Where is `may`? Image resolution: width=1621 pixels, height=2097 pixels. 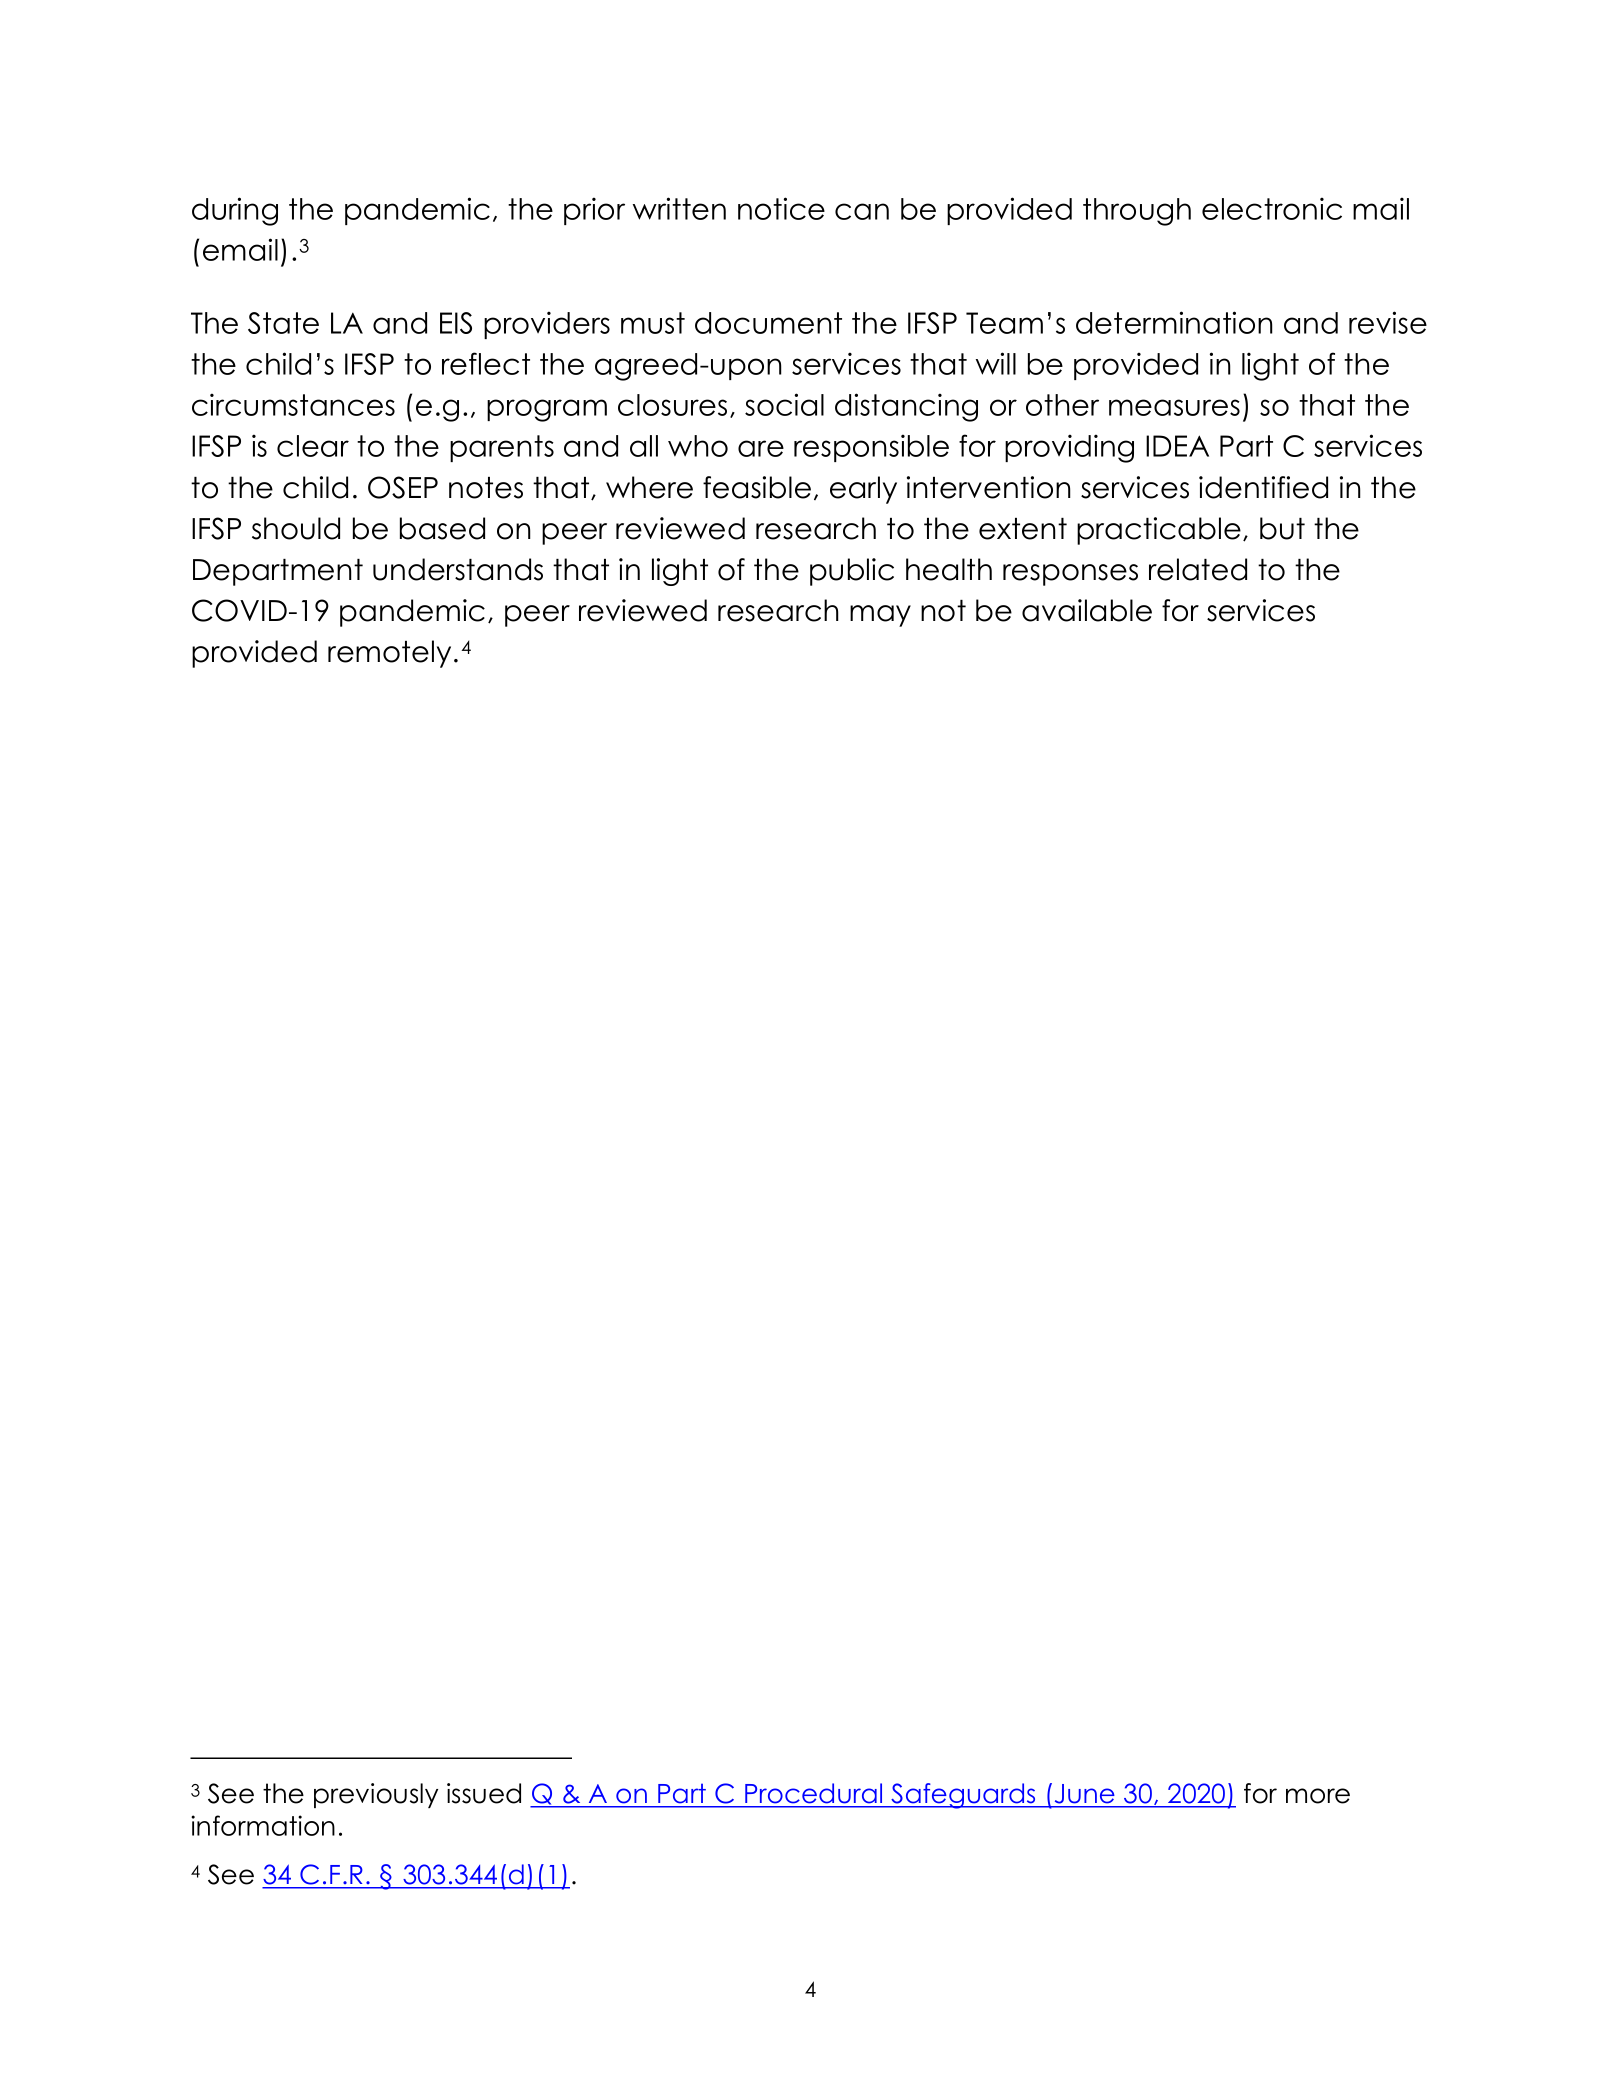 may is located at coordinates (880, 616).
